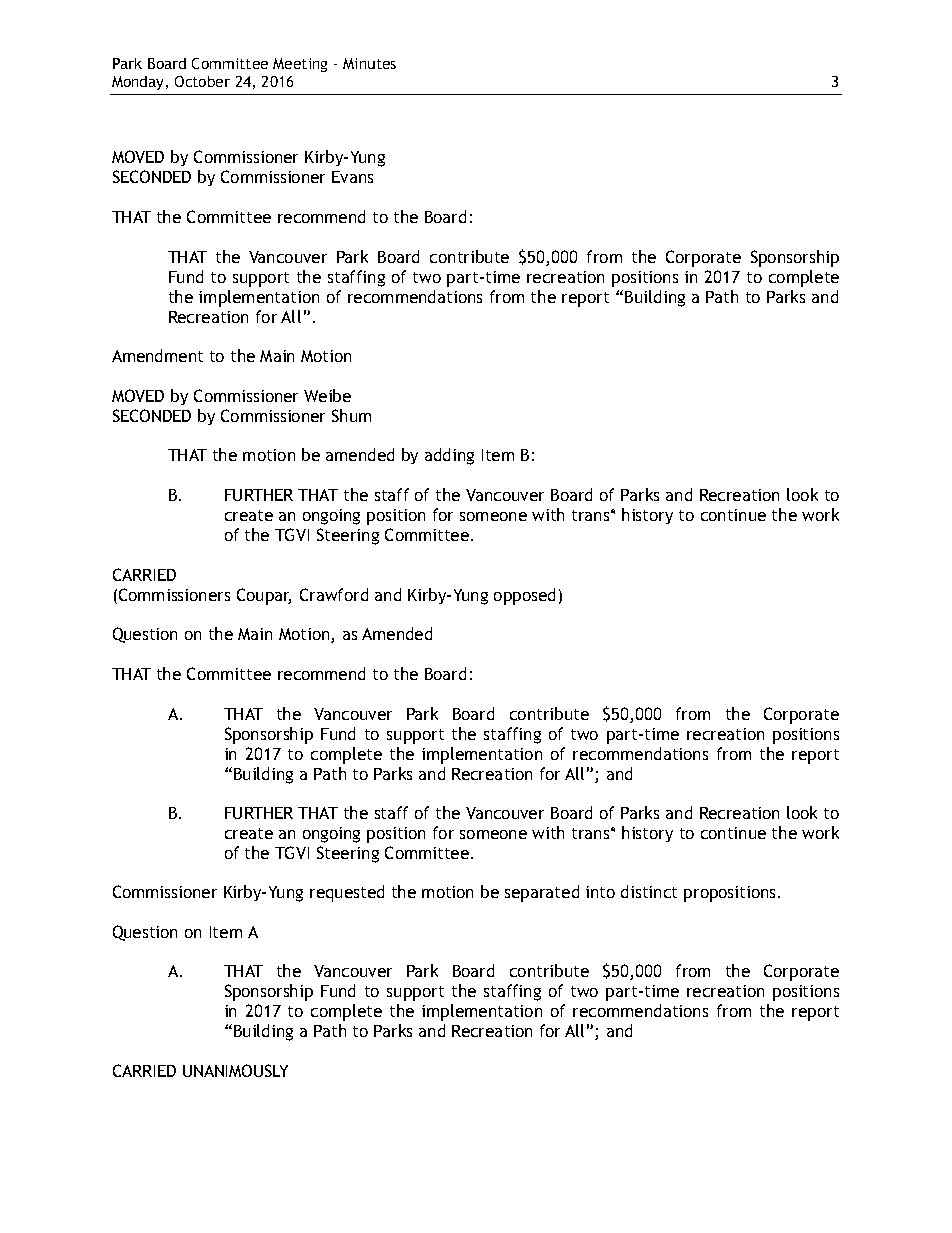  What do you see at coordinates (542, 893) in the page?
I see `separated` at bounding box center [542, 893].
